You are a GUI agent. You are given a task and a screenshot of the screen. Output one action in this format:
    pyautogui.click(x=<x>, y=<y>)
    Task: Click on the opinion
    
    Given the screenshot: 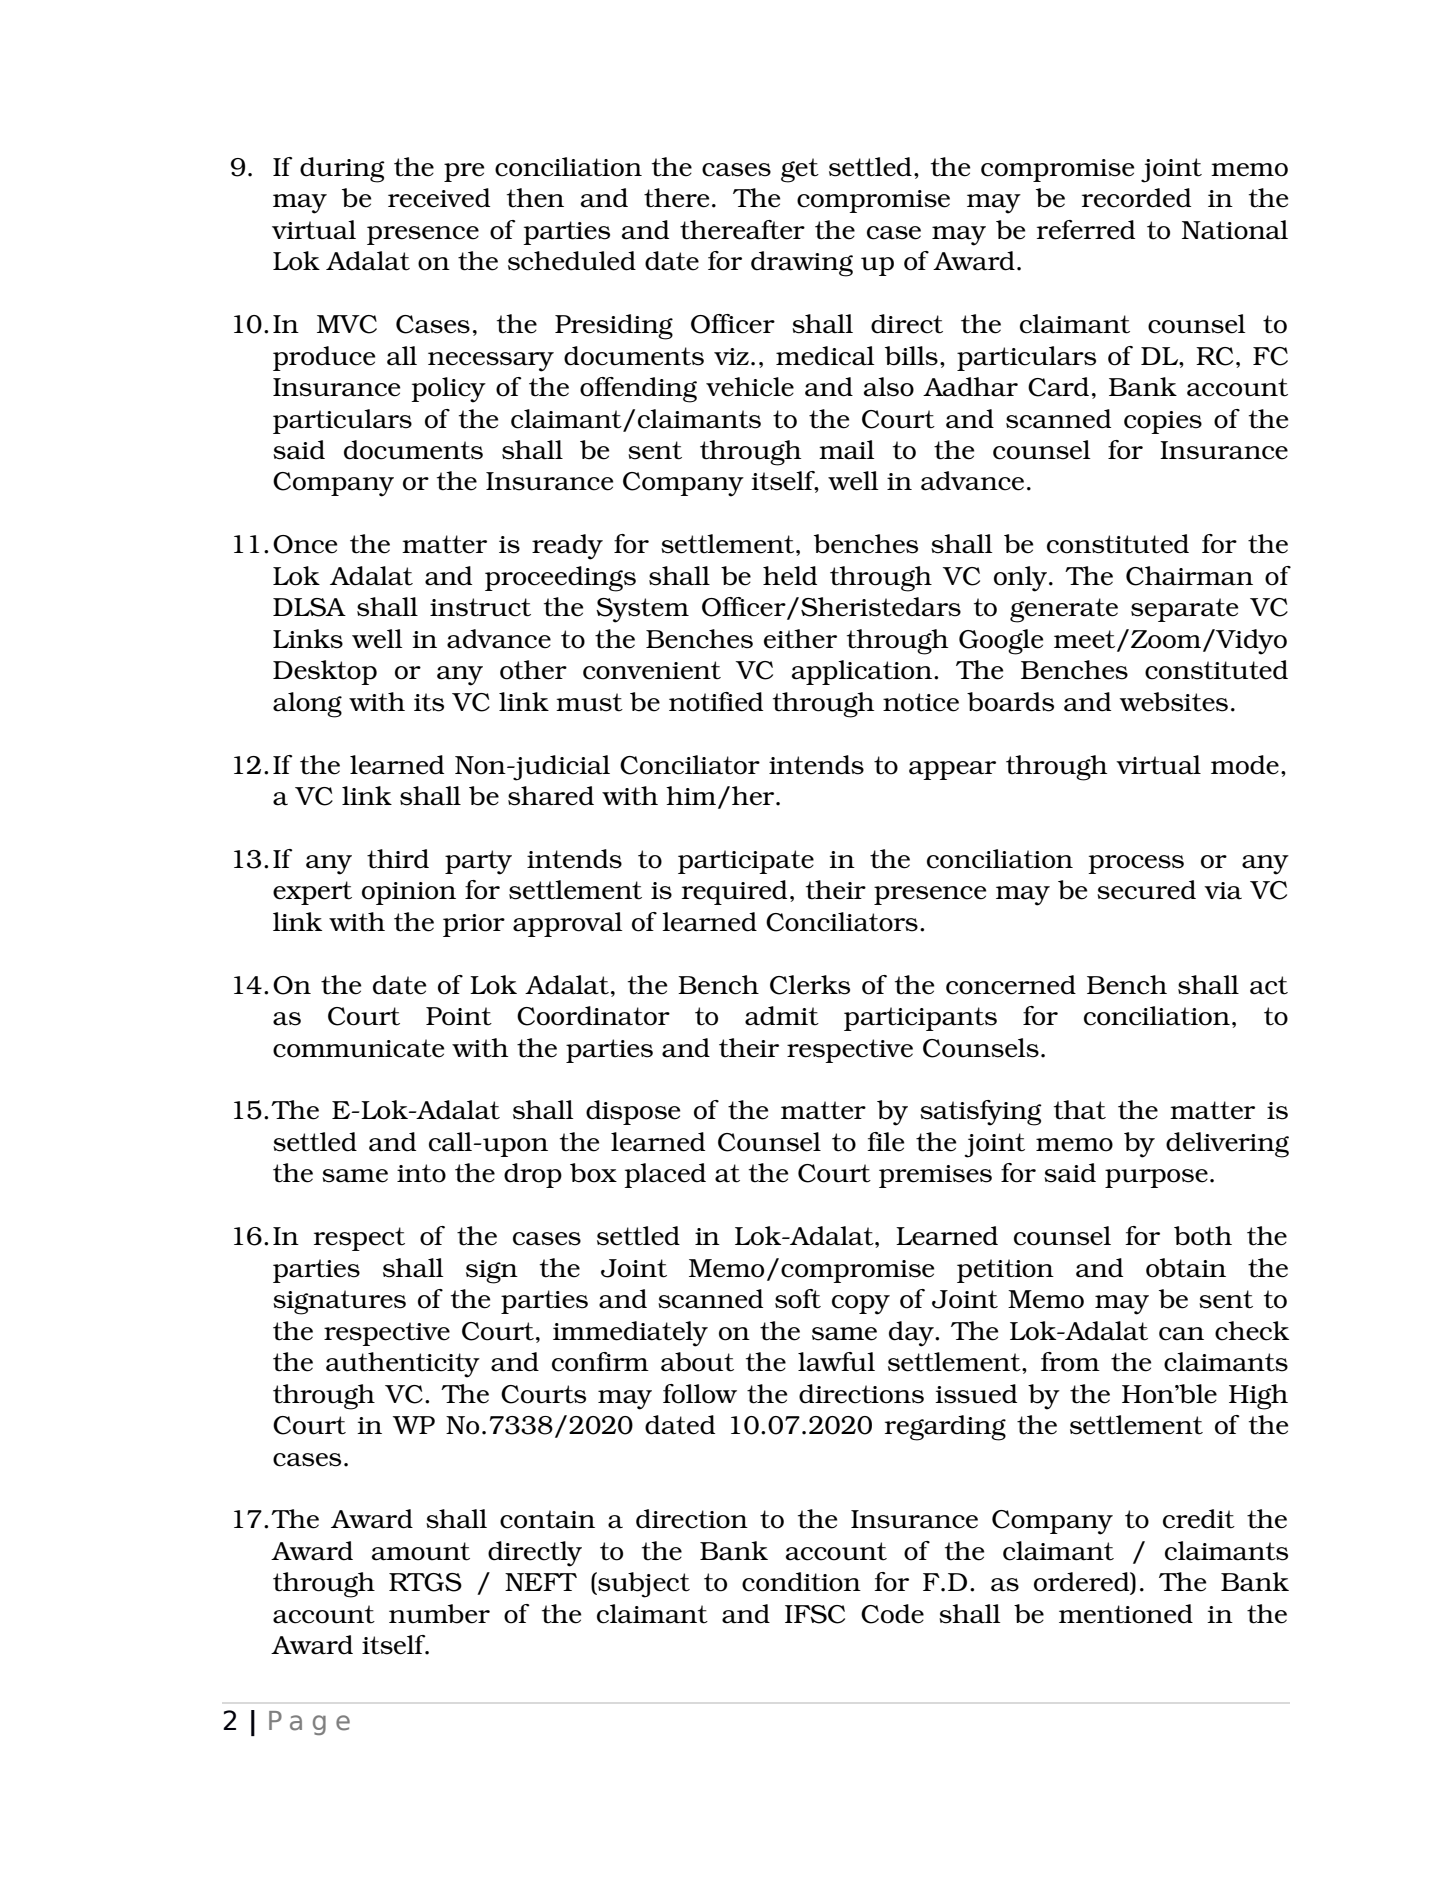 What is the action you would take?
    pyautogui.click(x=409, y=893)
